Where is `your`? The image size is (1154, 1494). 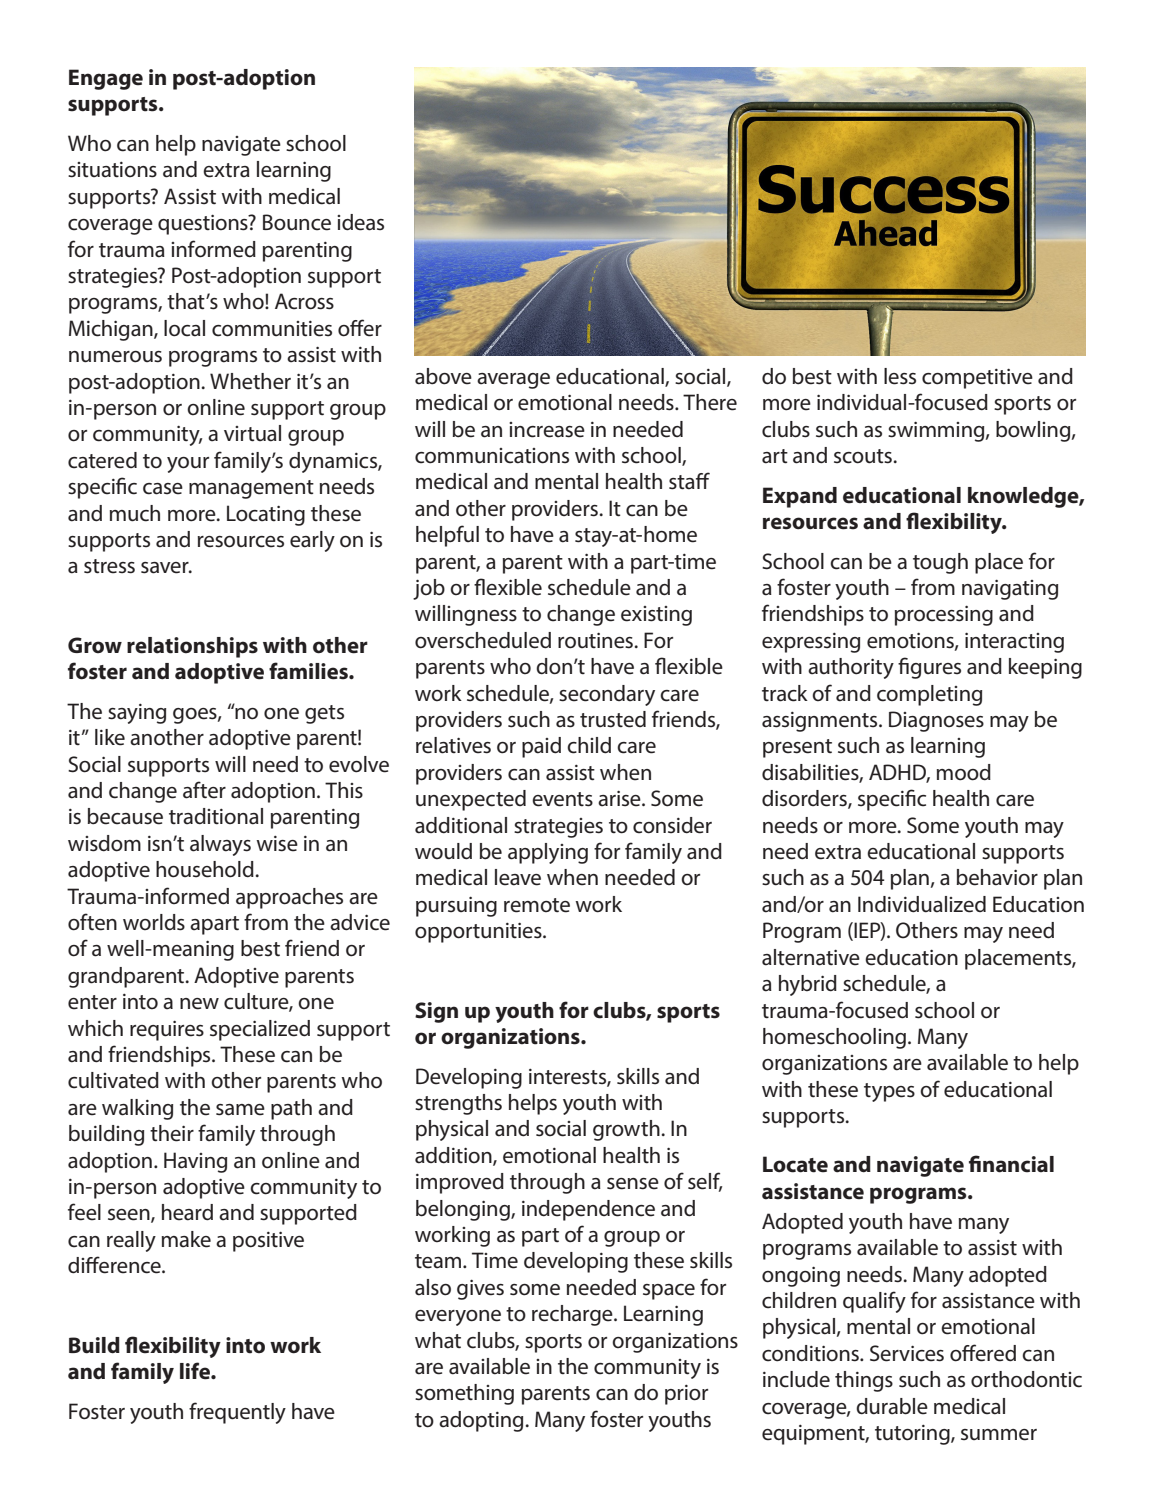 your is located at coordinates (188, 465).
